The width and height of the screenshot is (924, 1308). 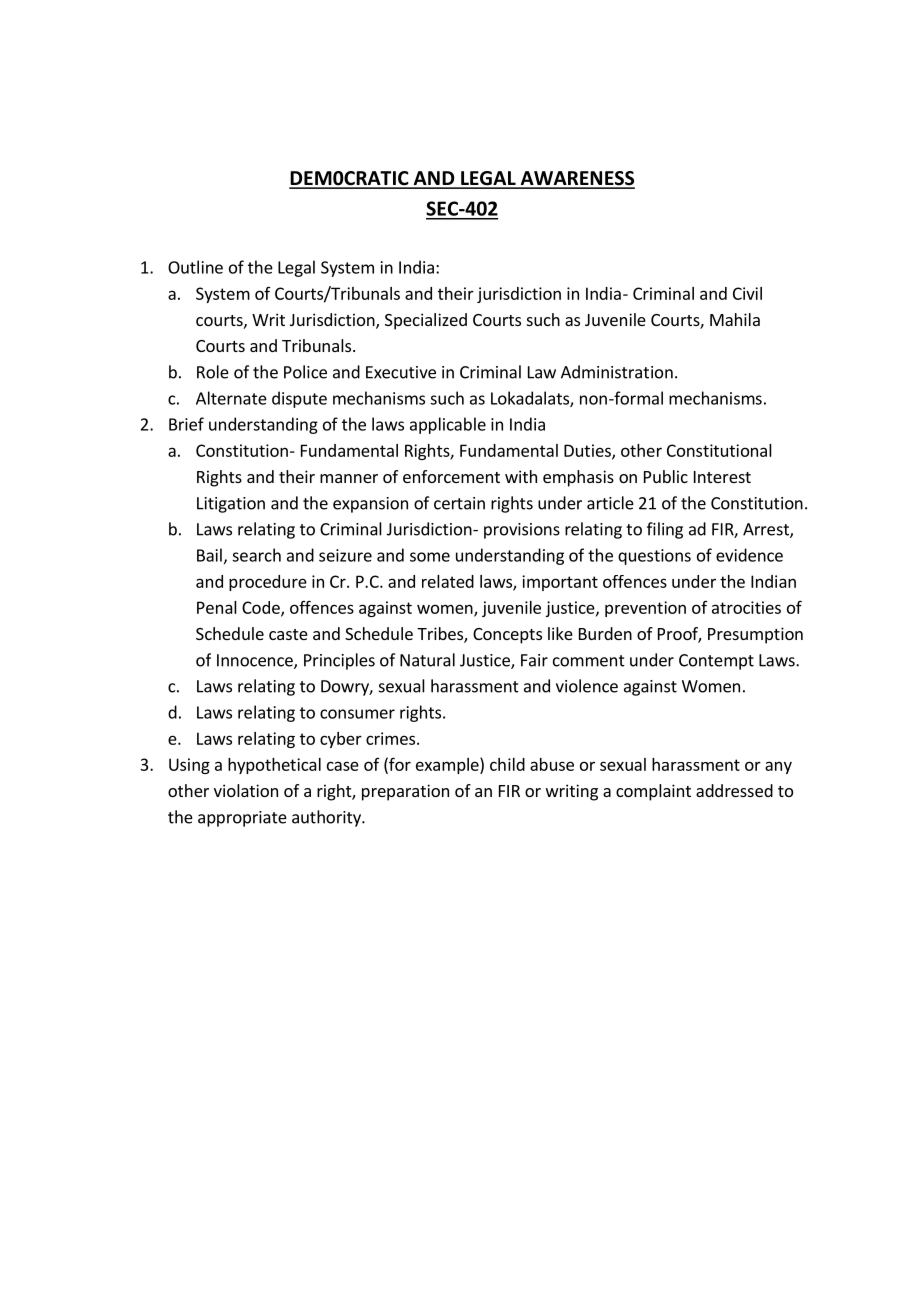 I want to click on violation, so click(x=246, y=790).
